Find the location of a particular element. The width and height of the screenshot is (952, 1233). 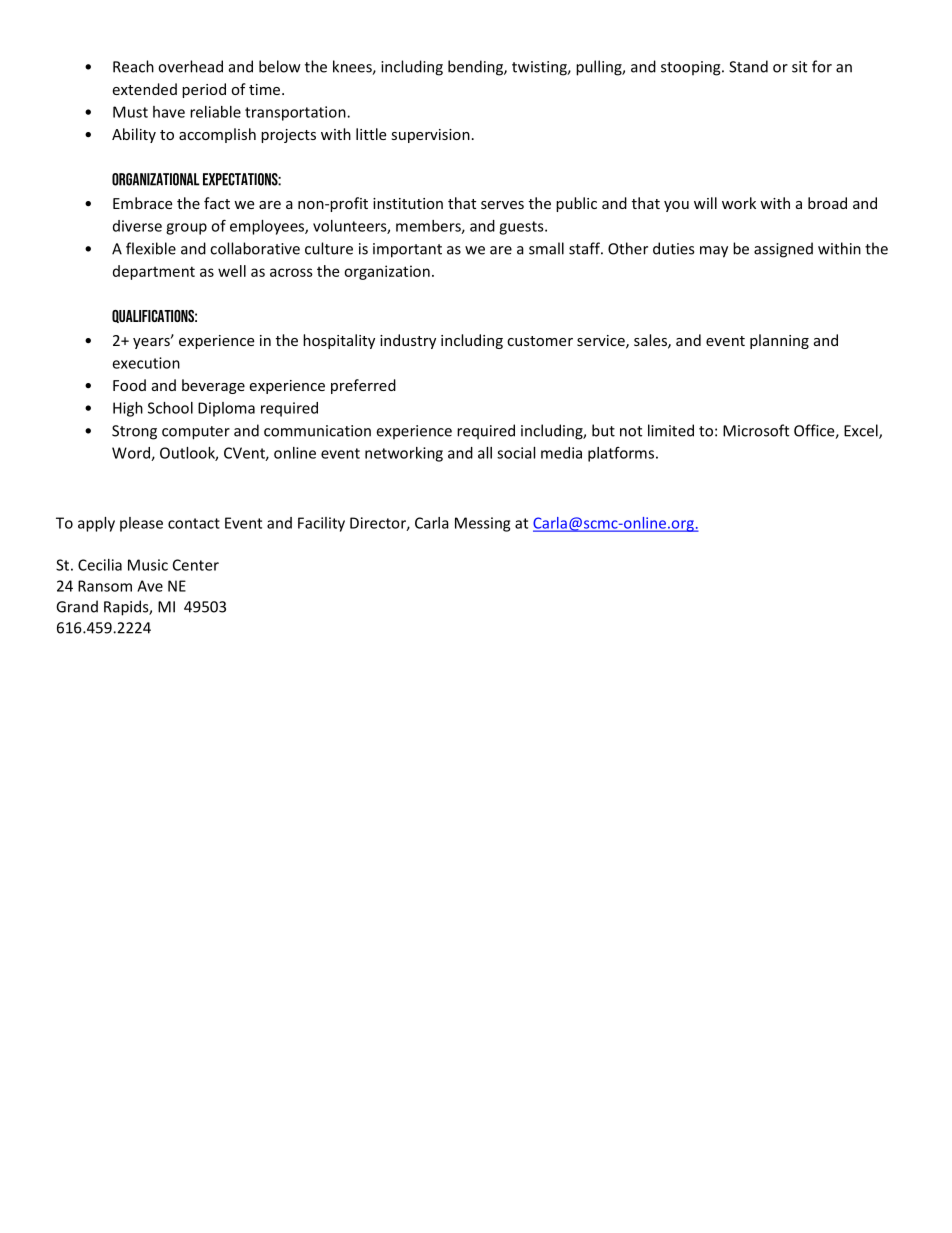

Ransom is located at coordinates (105, 586).
